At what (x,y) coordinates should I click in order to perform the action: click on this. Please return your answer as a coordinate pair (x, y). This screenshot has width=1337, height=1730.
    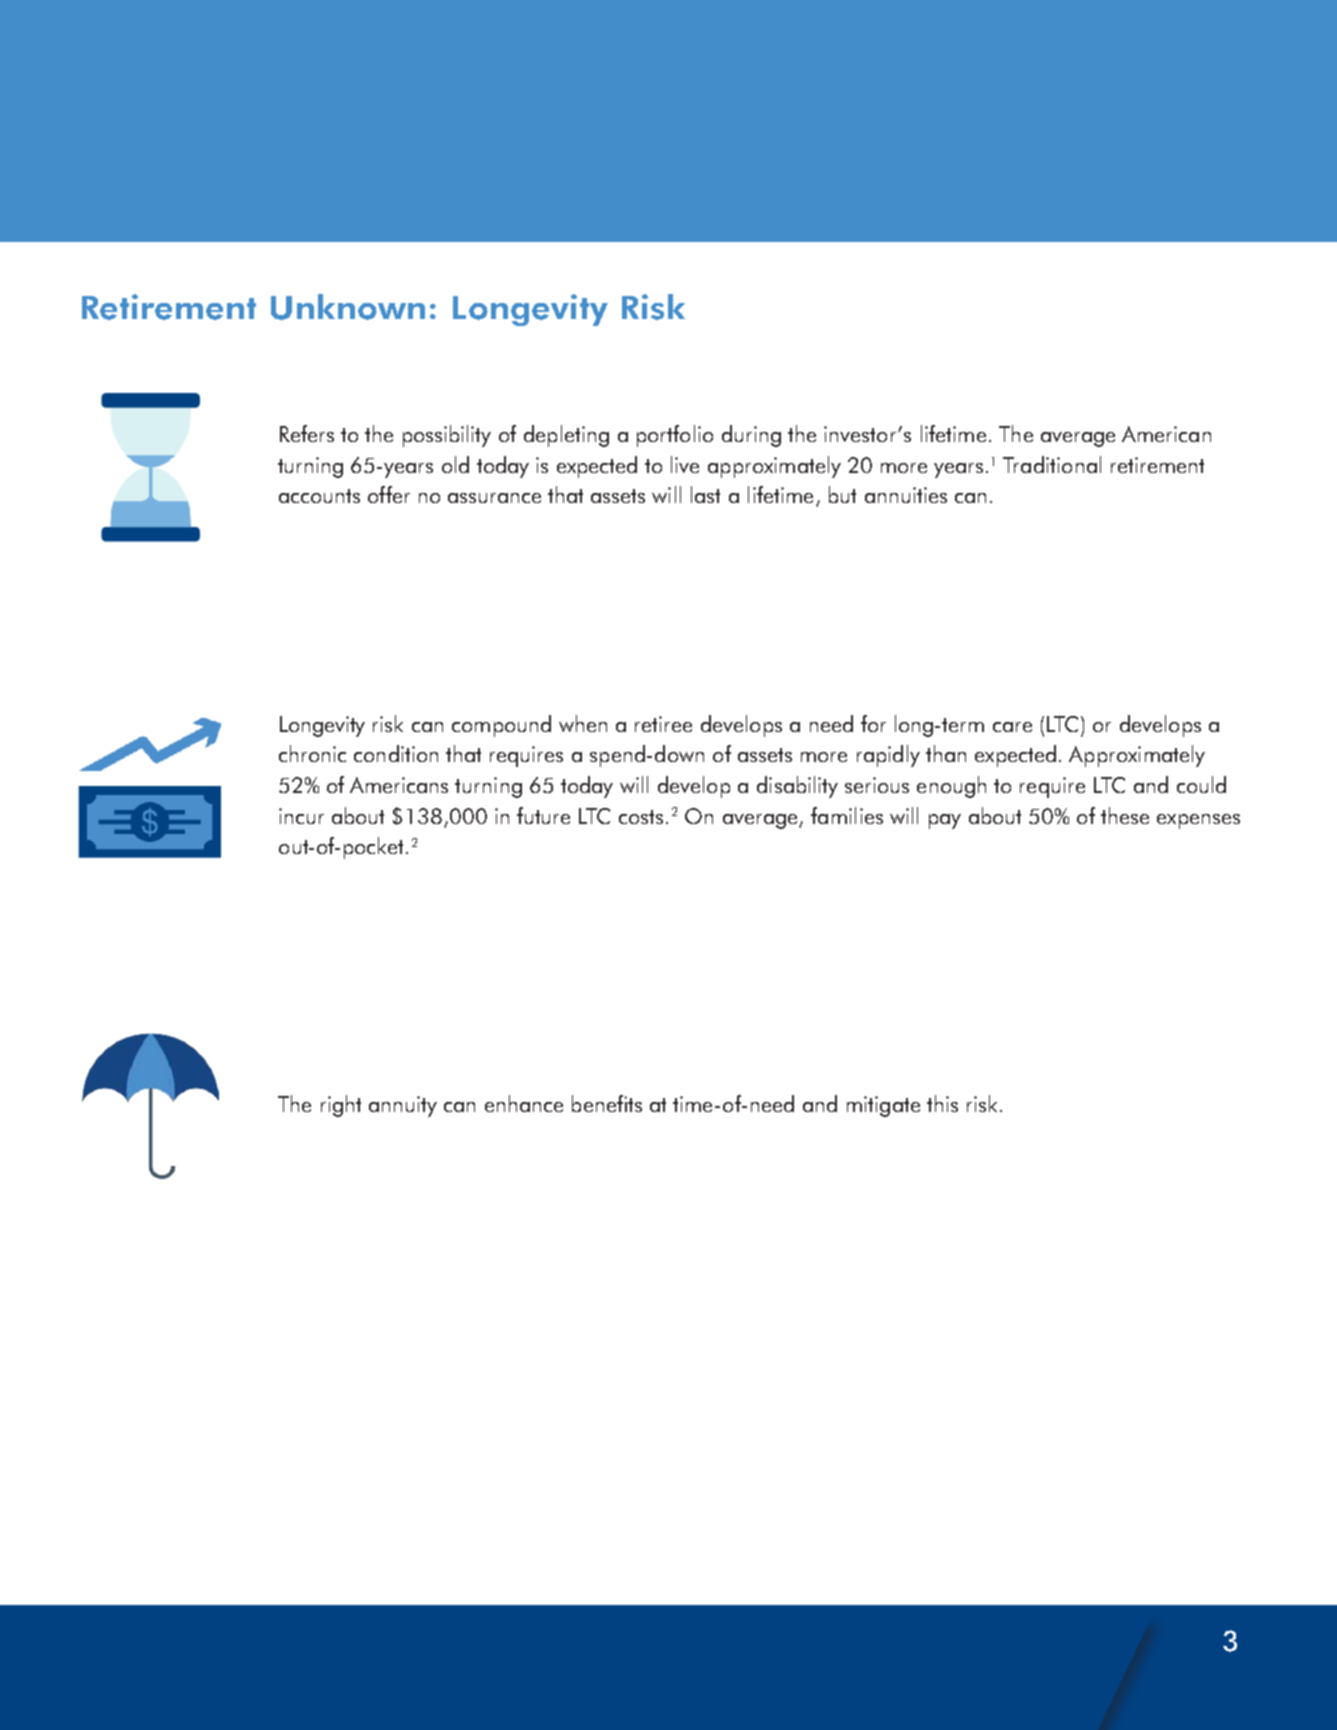
    Looking at the image, I should click on (942, 1103).
